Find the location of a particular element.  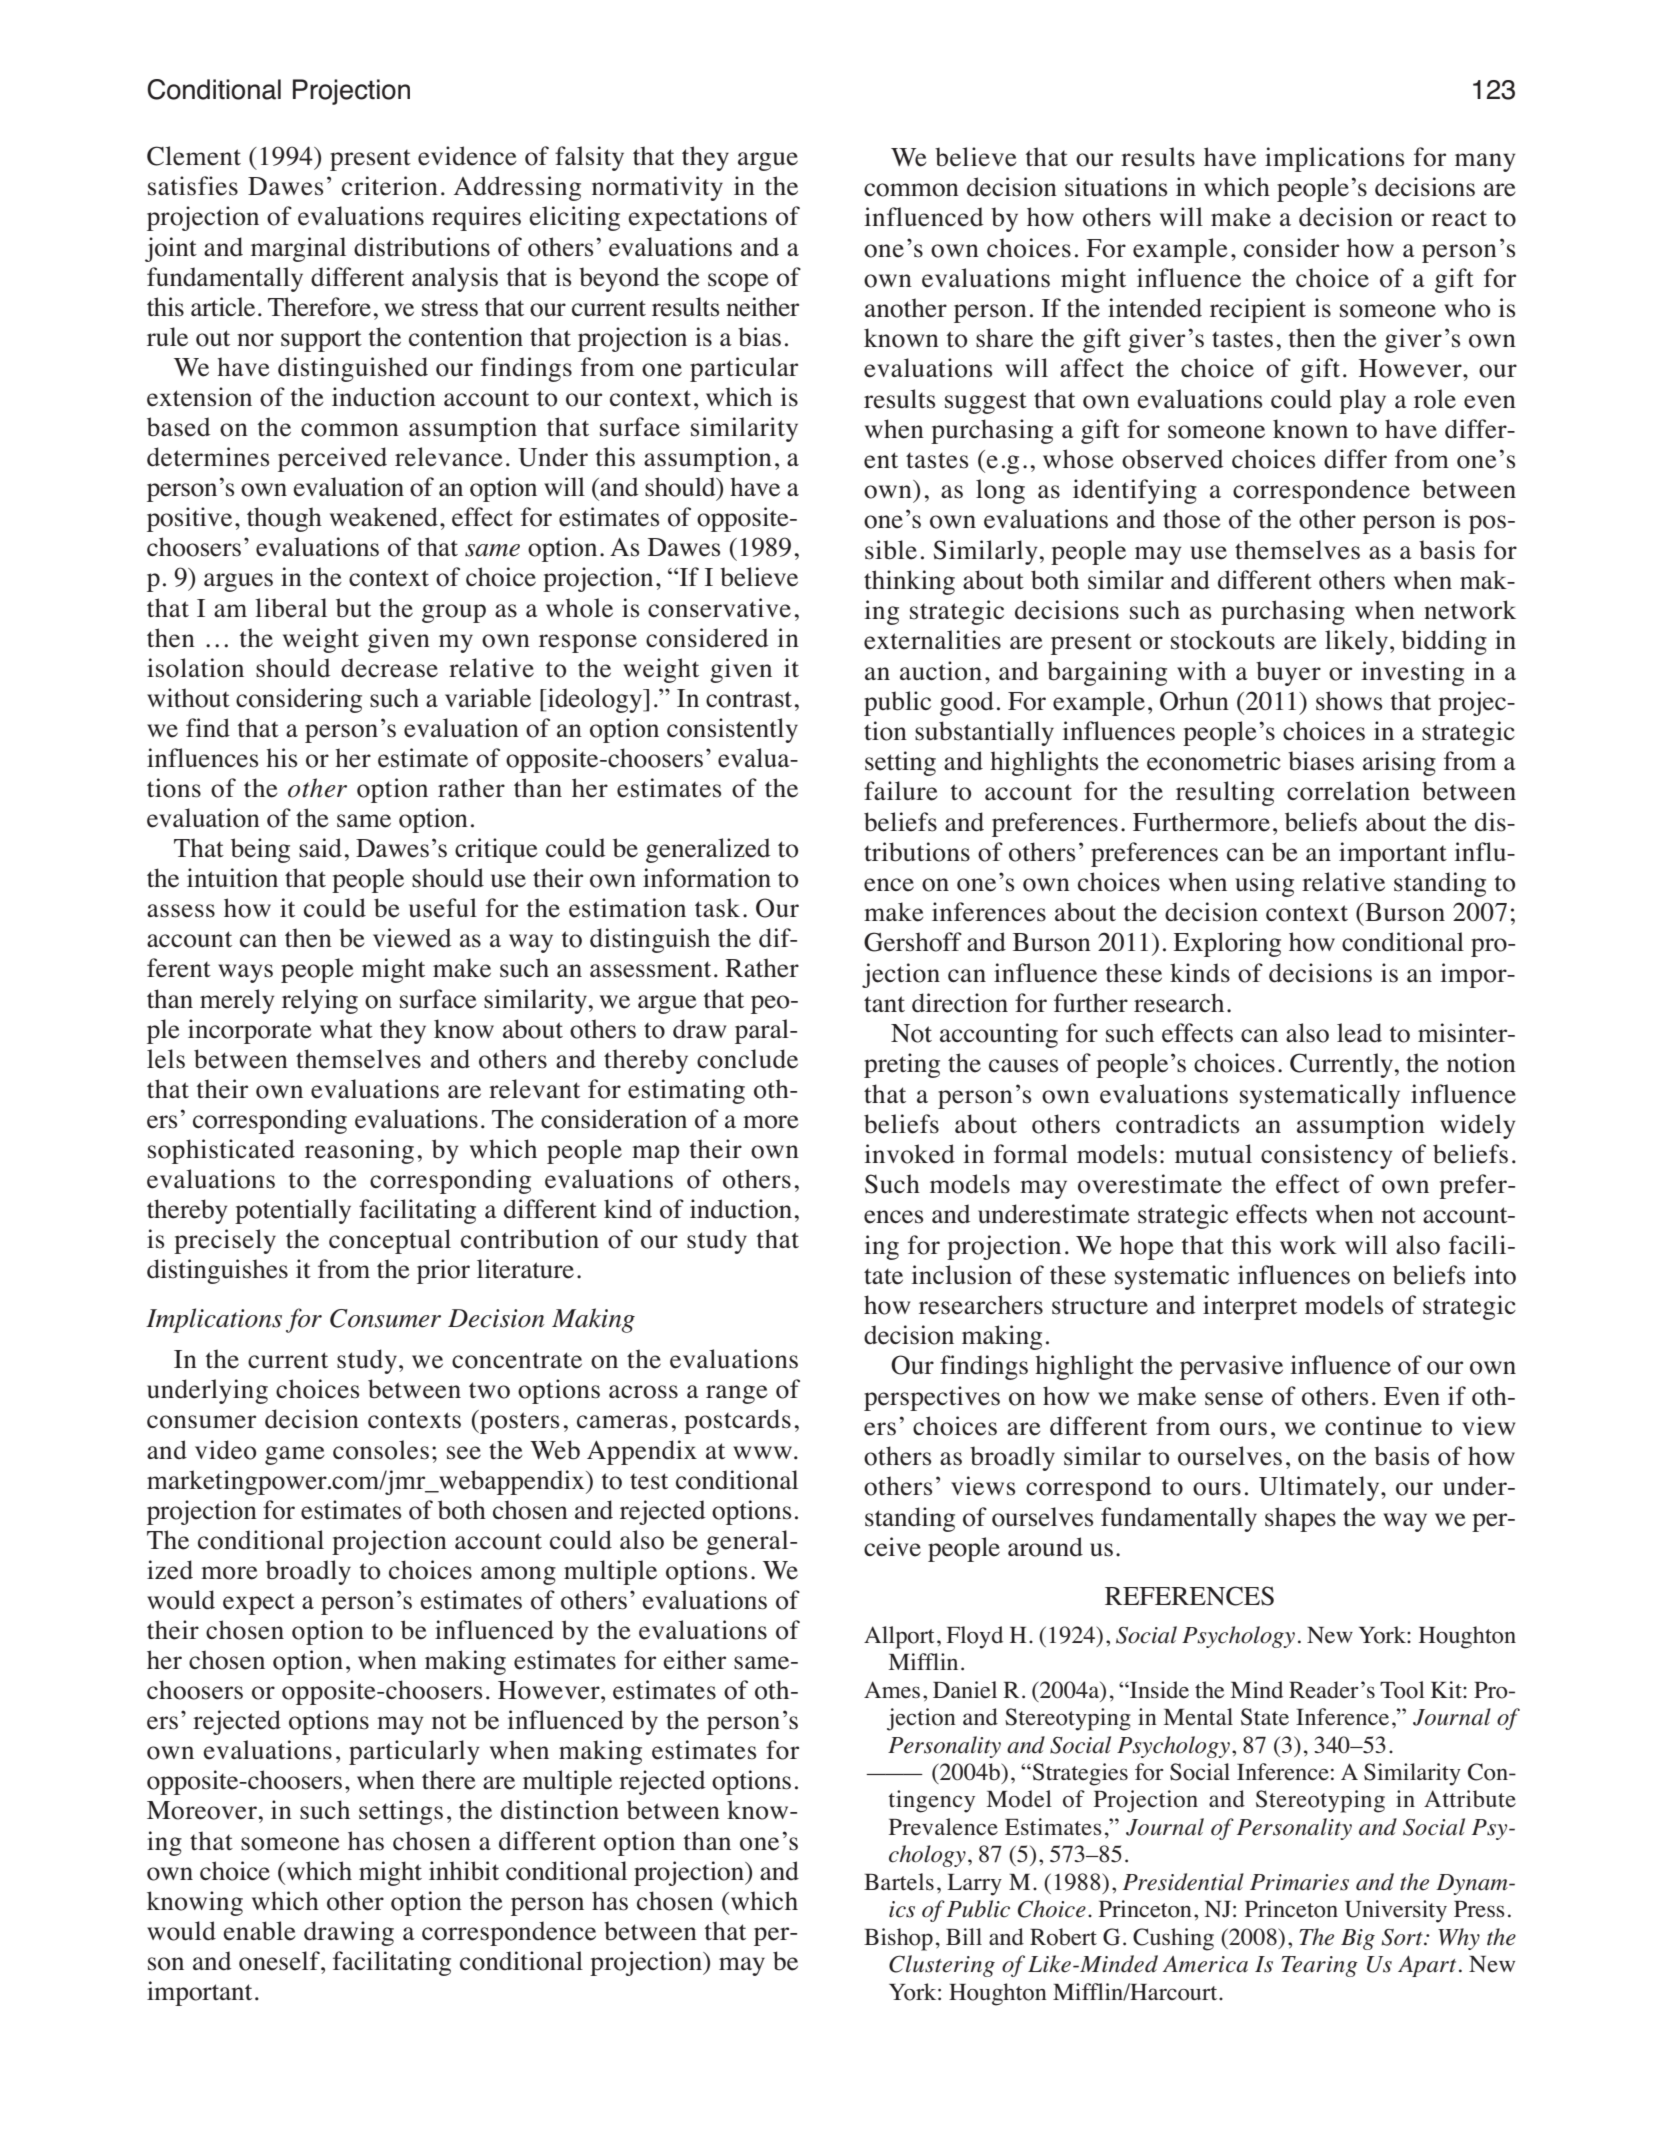

task is located at coordinates (717, 908).
